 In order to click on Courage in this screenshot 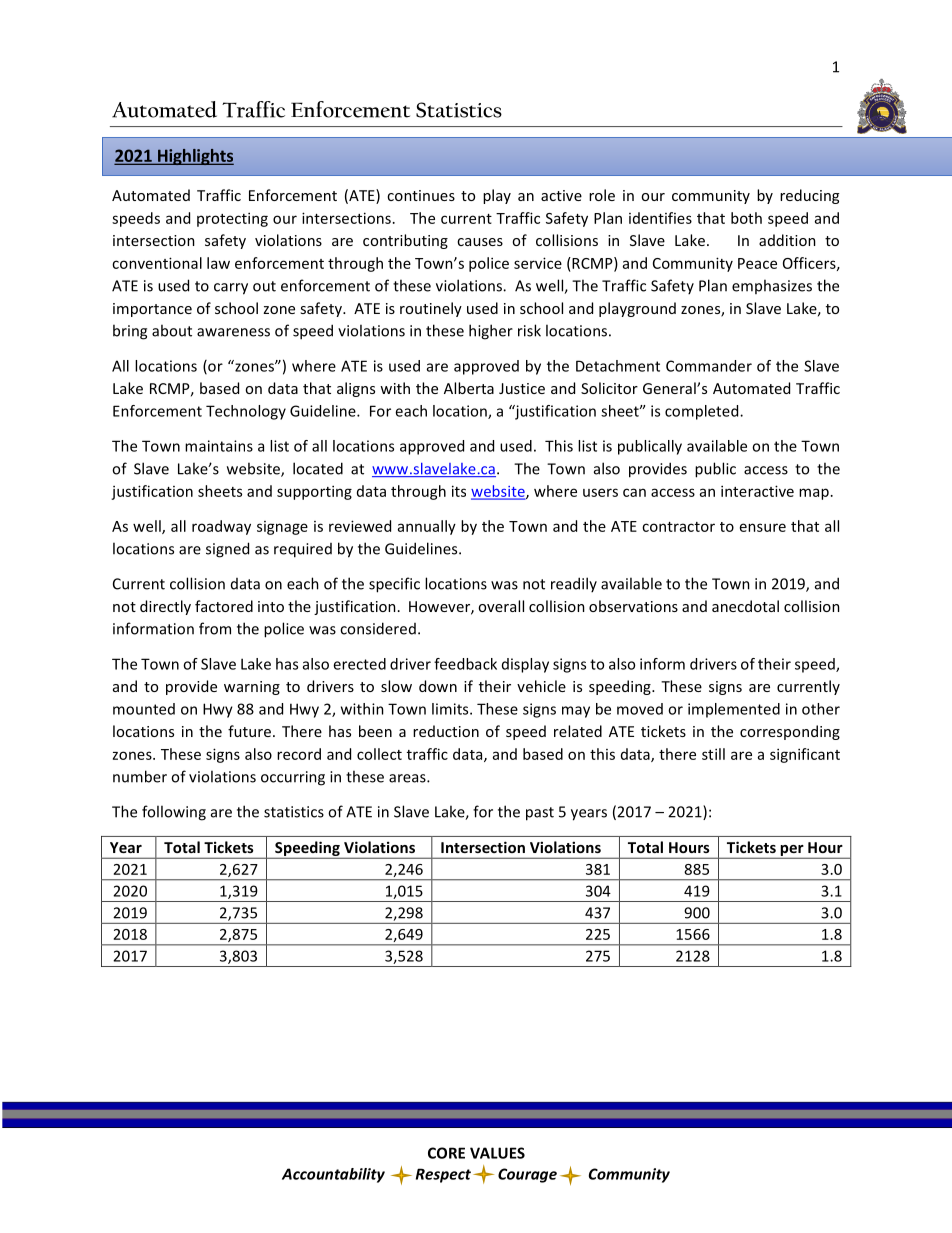, I will do `click(527, 1175)`.
